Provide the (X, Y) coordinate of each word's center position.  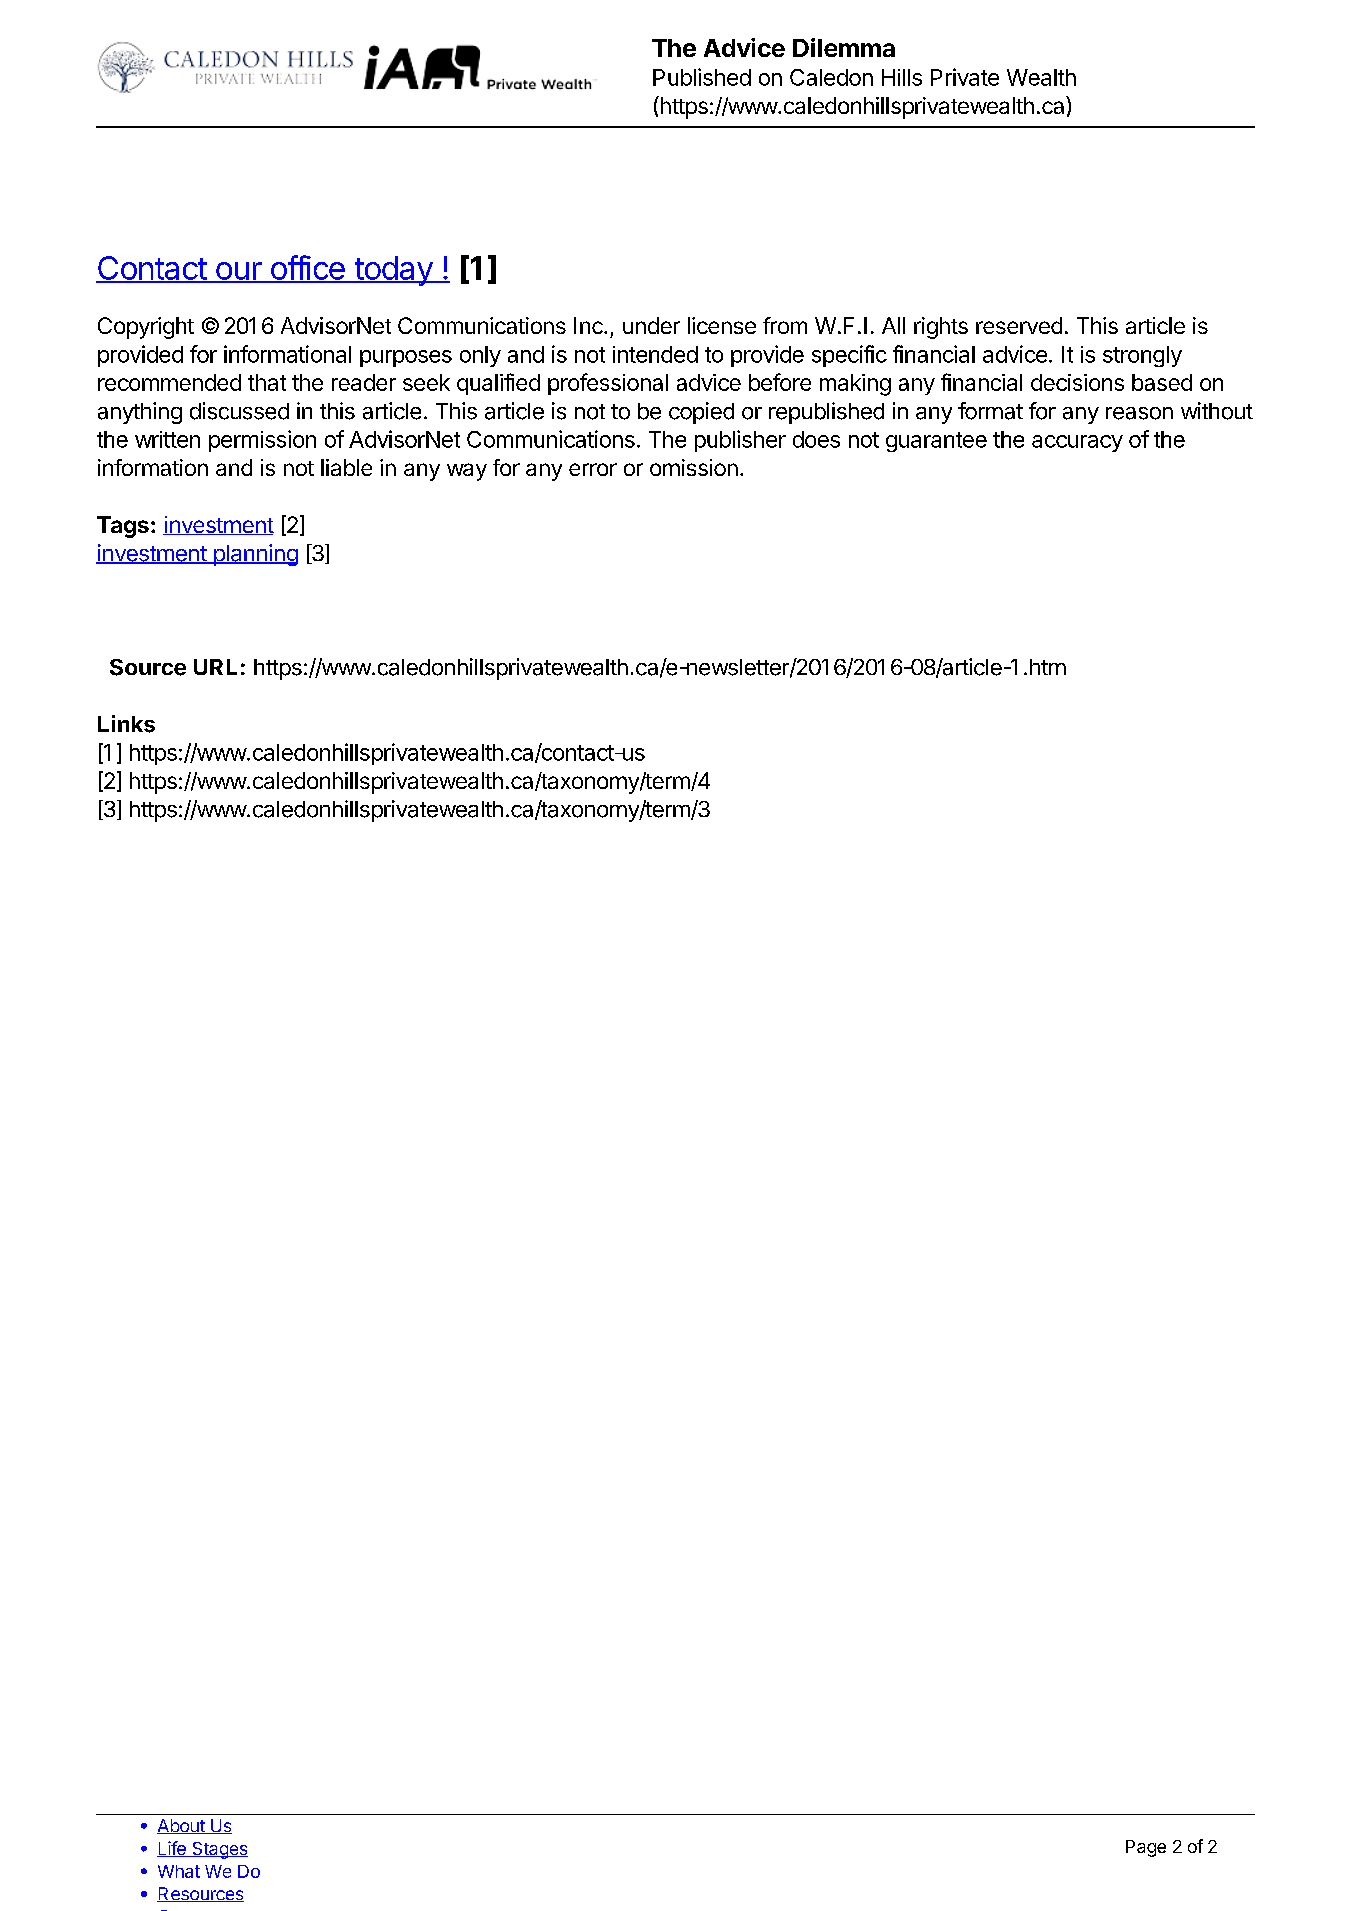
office (307, 268)
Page (1146, 1848)
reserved (1019, 325)
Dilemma (844, 47)
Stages (219, 1850)
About (182, 1826)
